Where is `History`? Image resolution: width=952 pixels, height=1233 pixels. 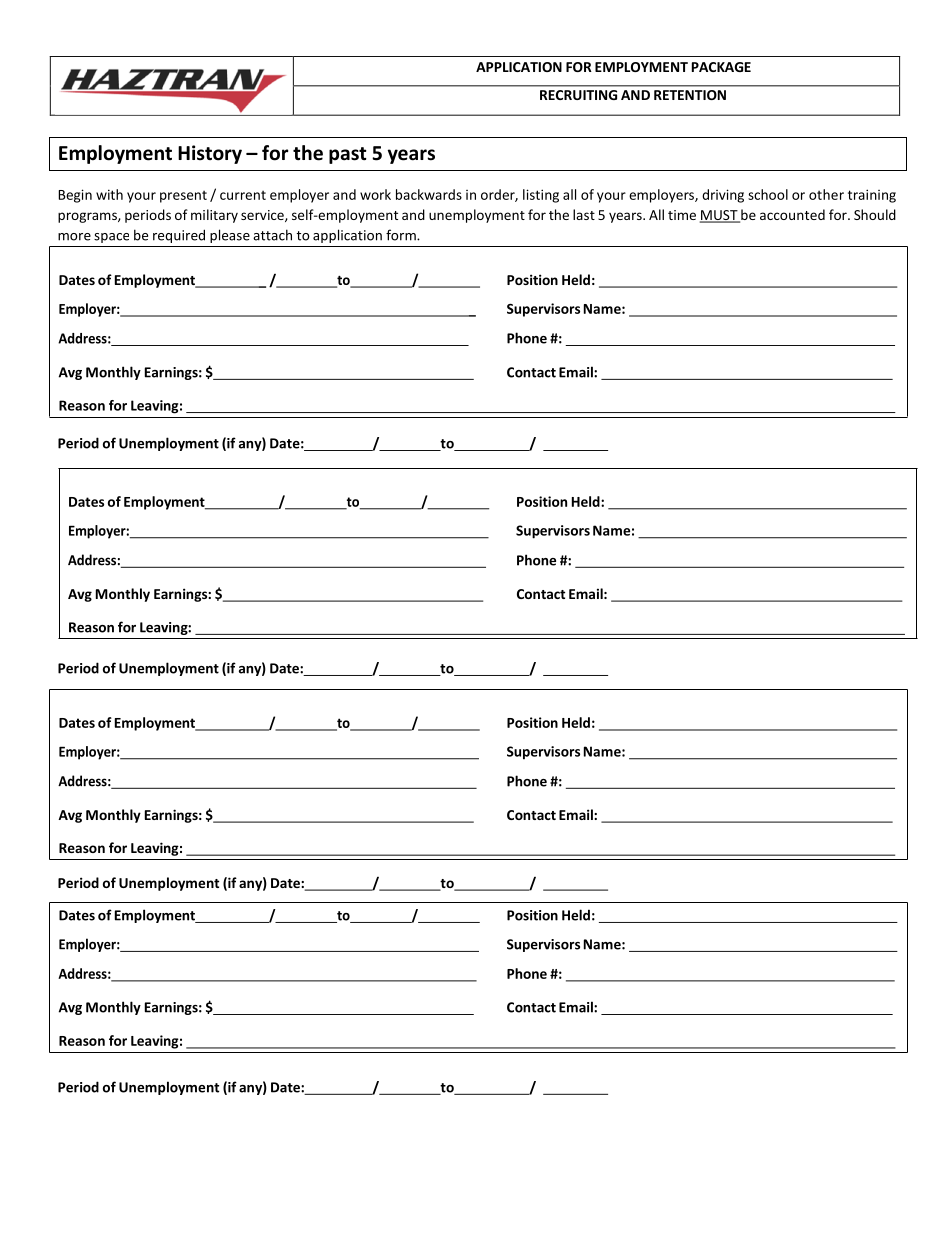
History is located at coordinates (210, 154).
